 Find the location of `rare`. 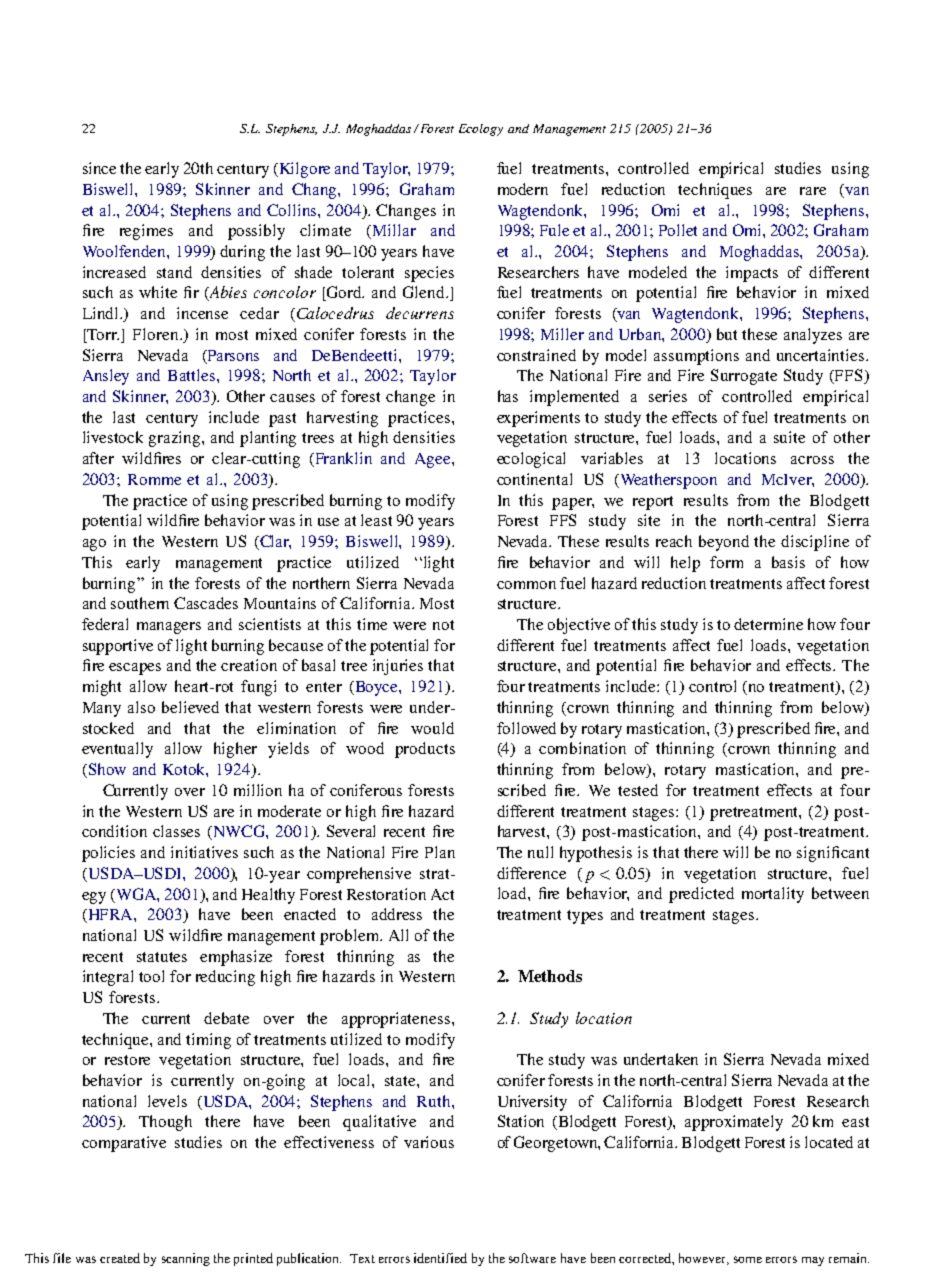

rare is located at coordinates (813, 191).
